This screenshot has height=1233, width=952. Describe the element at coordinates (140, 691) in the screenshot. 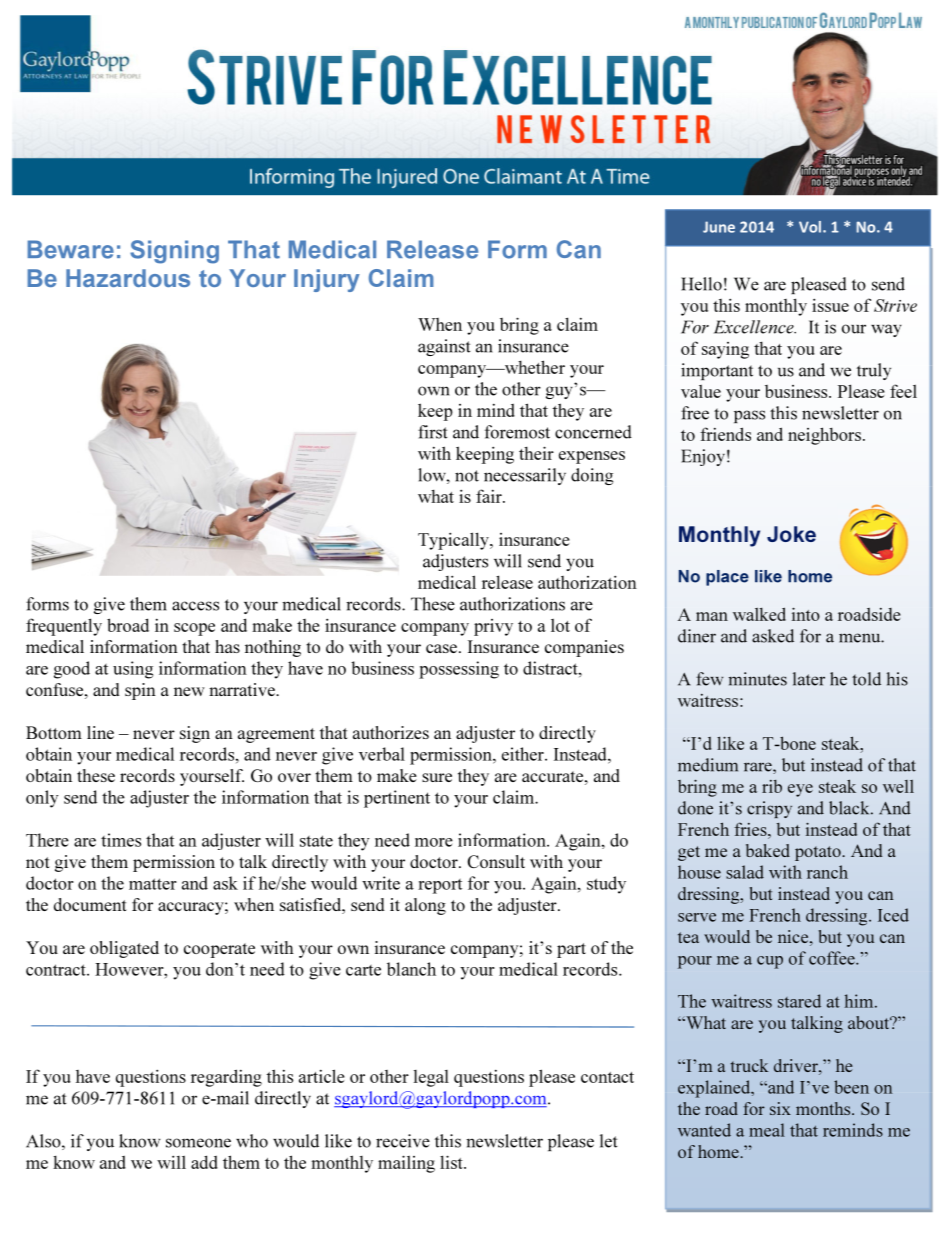

I see `spin` at that location.
